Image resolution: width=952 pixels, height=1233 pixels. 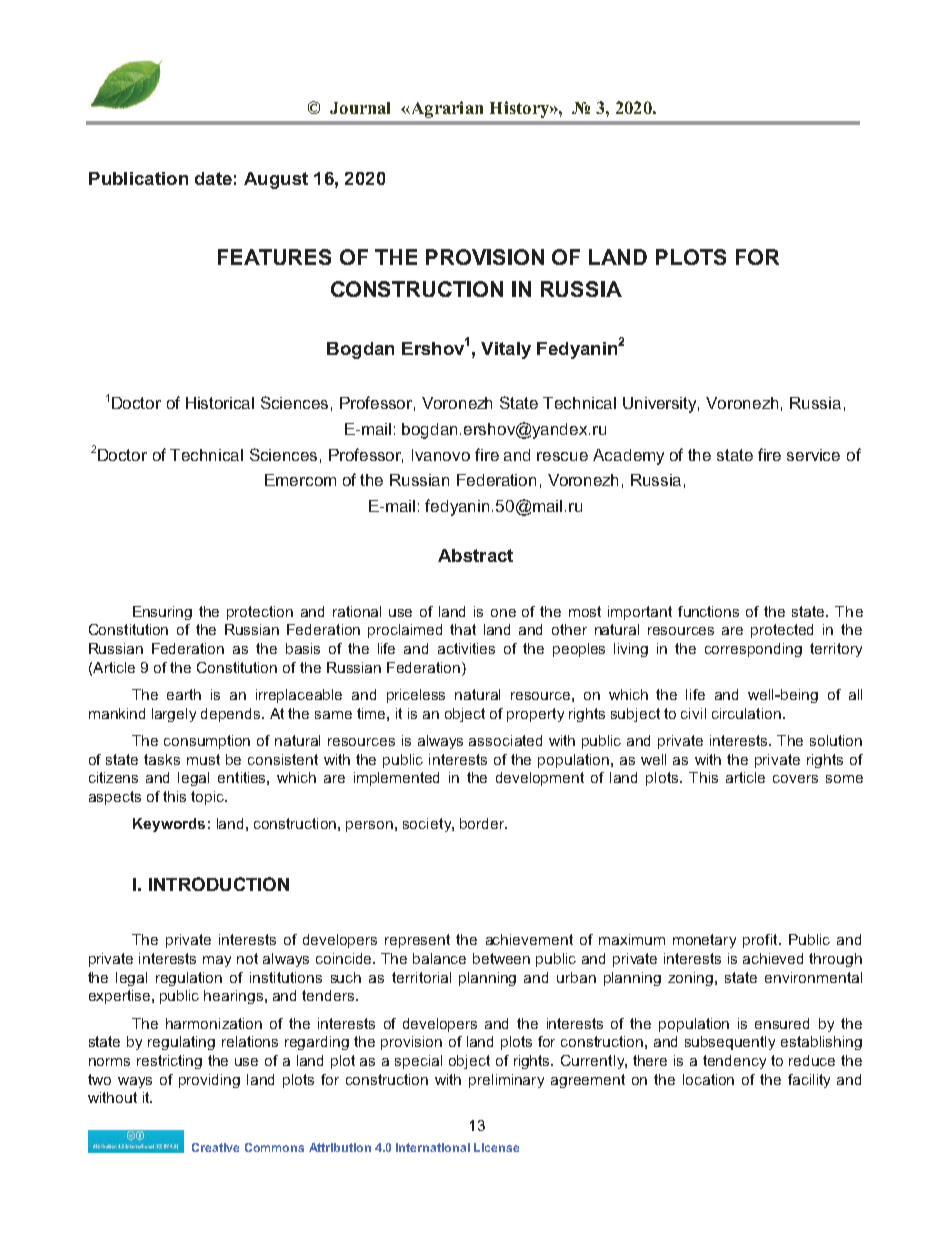 I want to click on Journal, so click(x=360, y=108).
